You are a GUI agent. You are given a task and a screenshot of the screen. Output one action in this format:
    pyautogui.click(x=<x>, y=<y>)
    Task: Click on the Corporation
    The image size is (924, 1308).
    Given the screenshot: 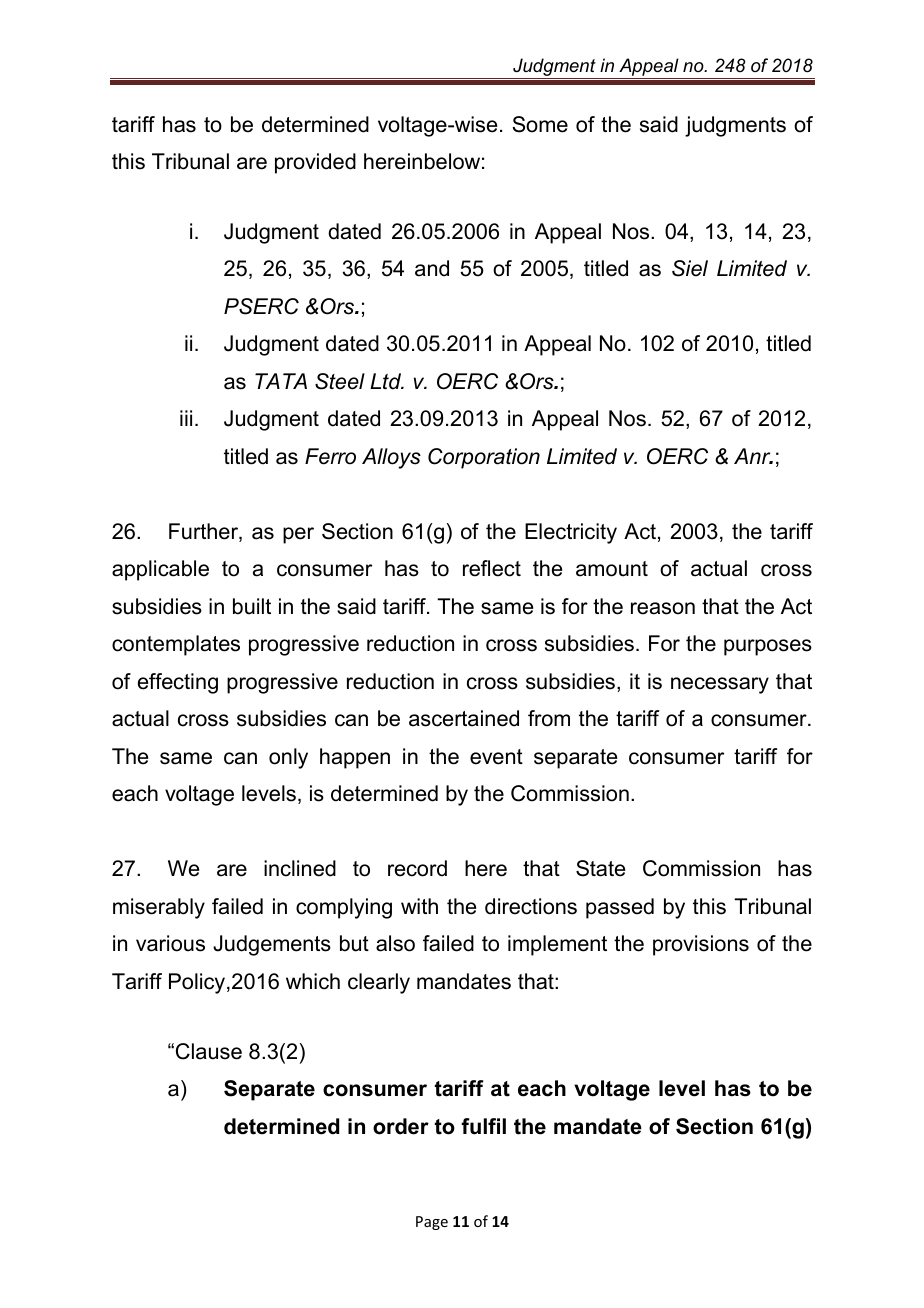 What is the action you would take?
    pyautogui.click(x=484, y=458)
